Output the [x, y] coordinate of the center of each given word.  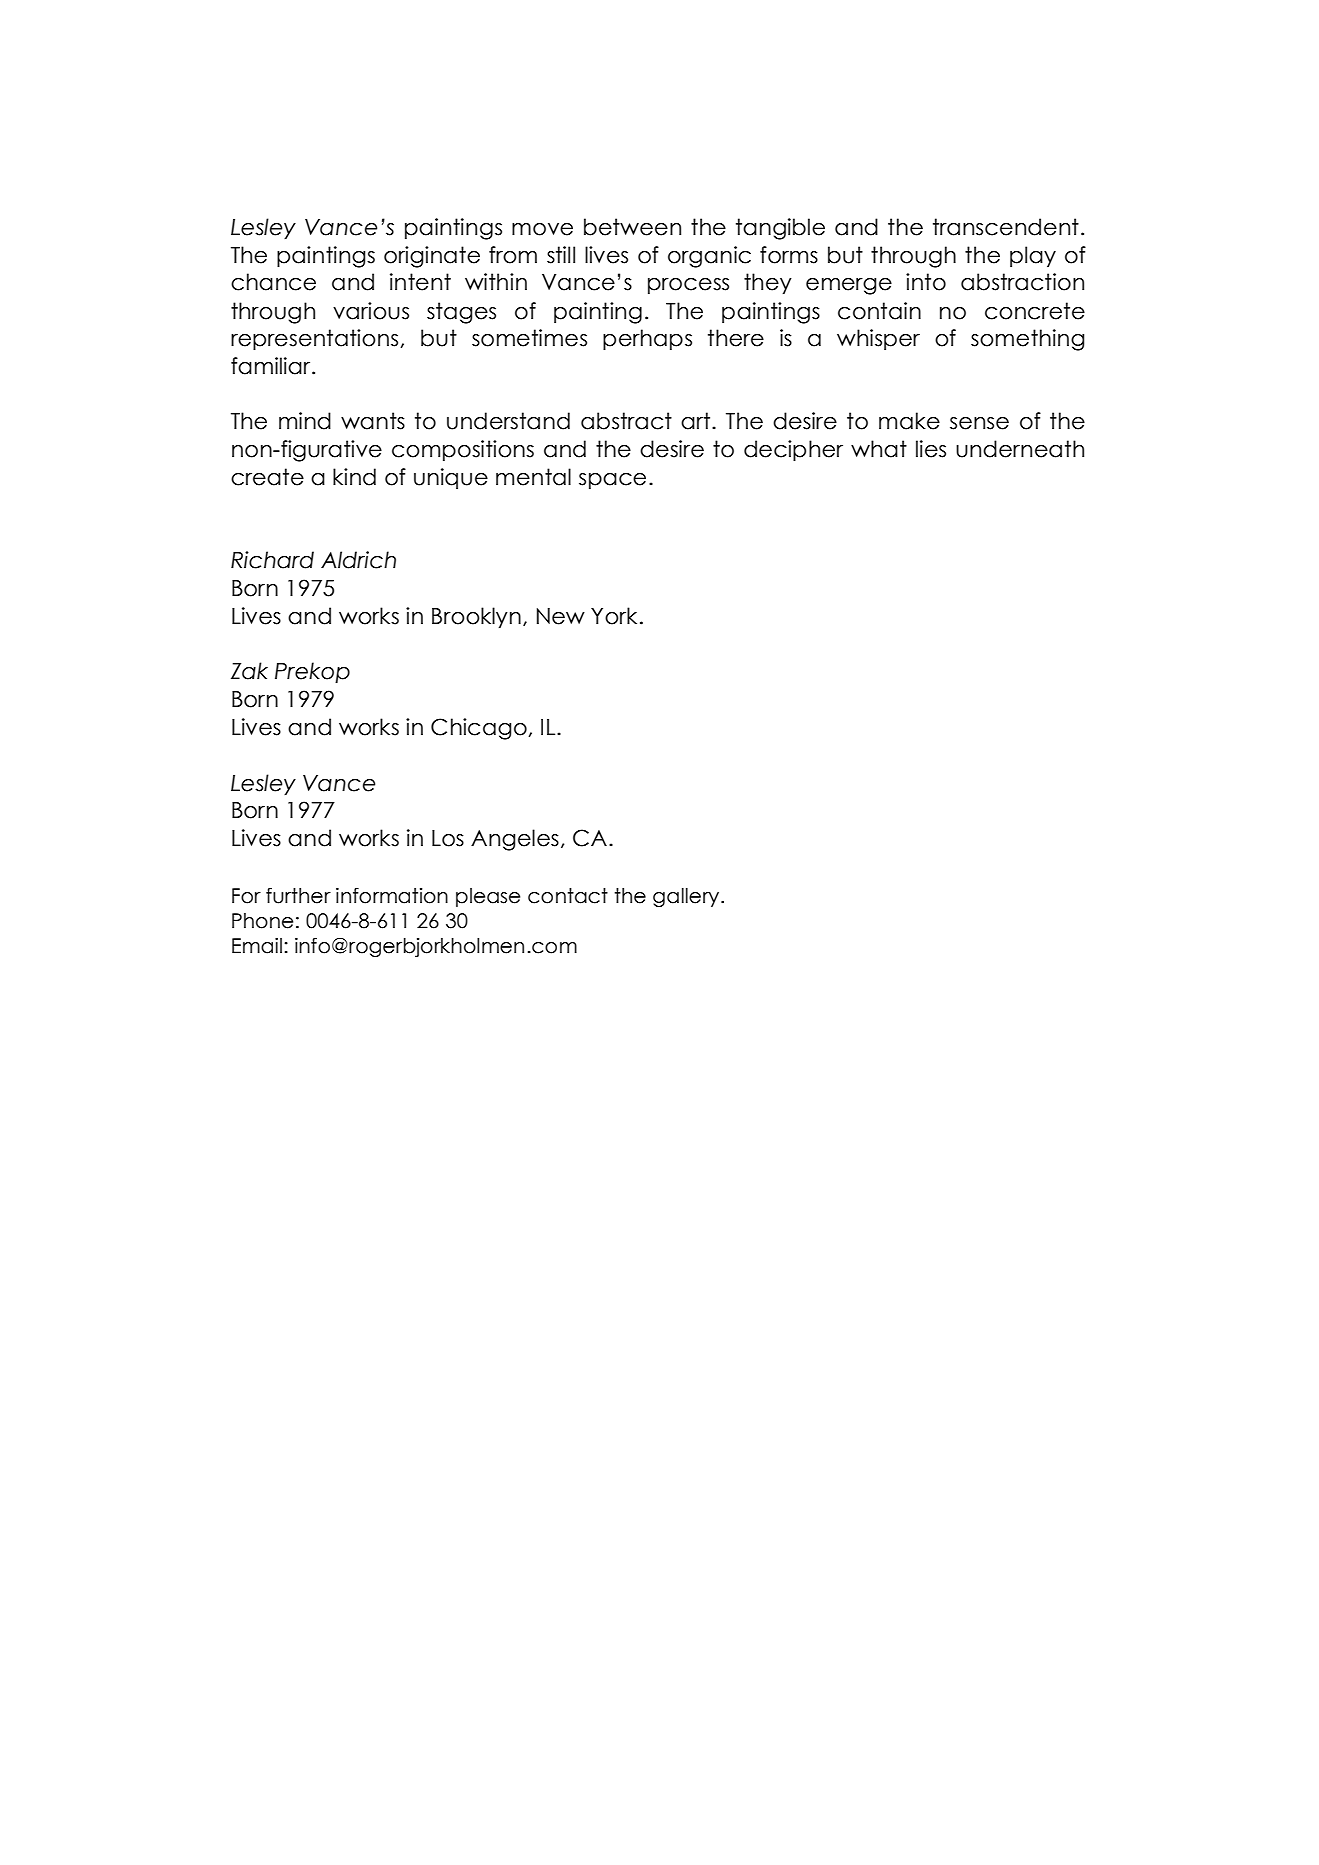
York [614, 616]
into [926, 282]
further [298, 896]
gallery [687, 897]
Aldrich [358, 560]
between [632, 227]
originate [432, 257]
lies [931, 449]
